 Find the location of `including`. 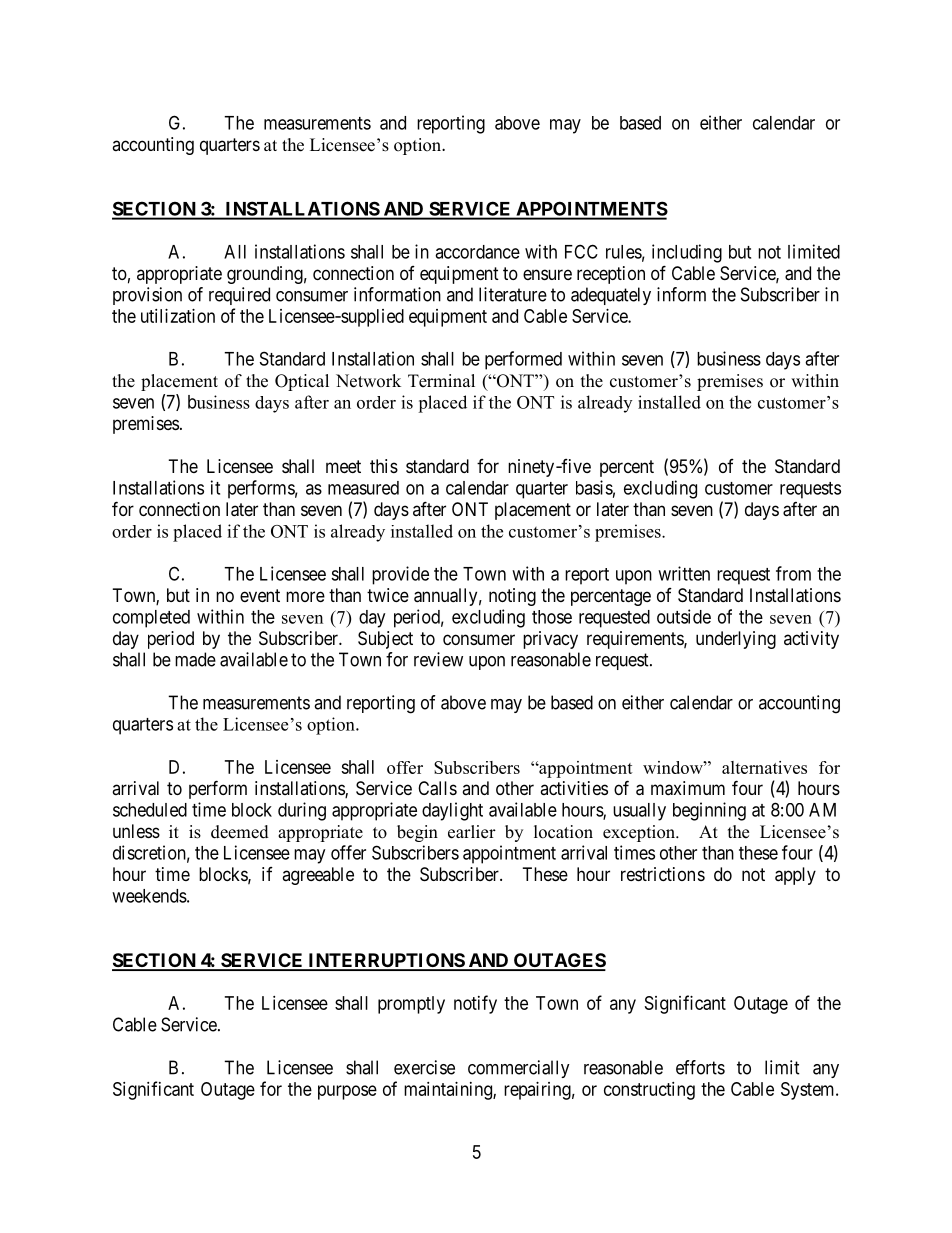

including is located at coordinates (687, 253).
